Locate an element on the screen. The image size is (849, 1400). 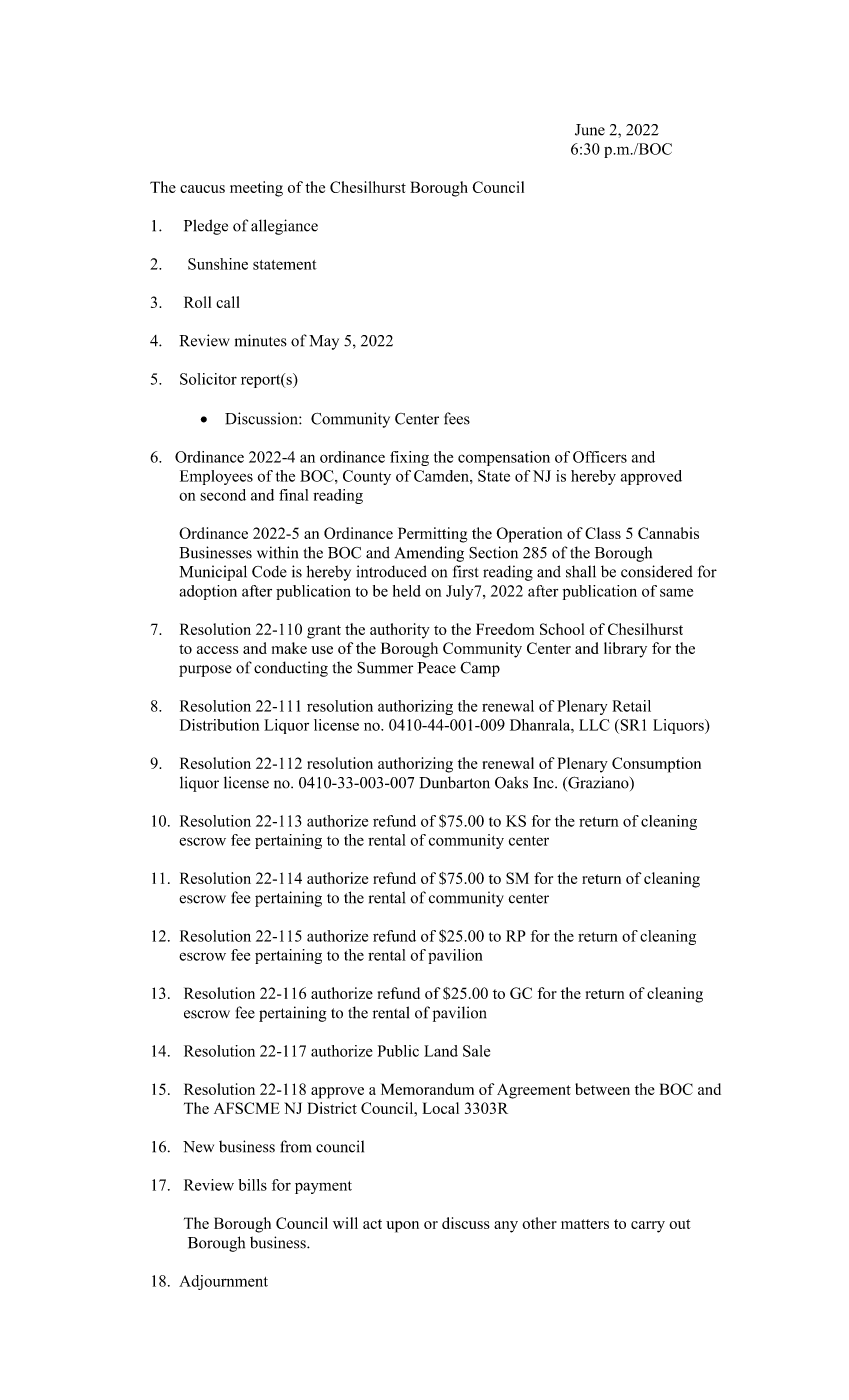
June is located at coordinates (590, 130).
